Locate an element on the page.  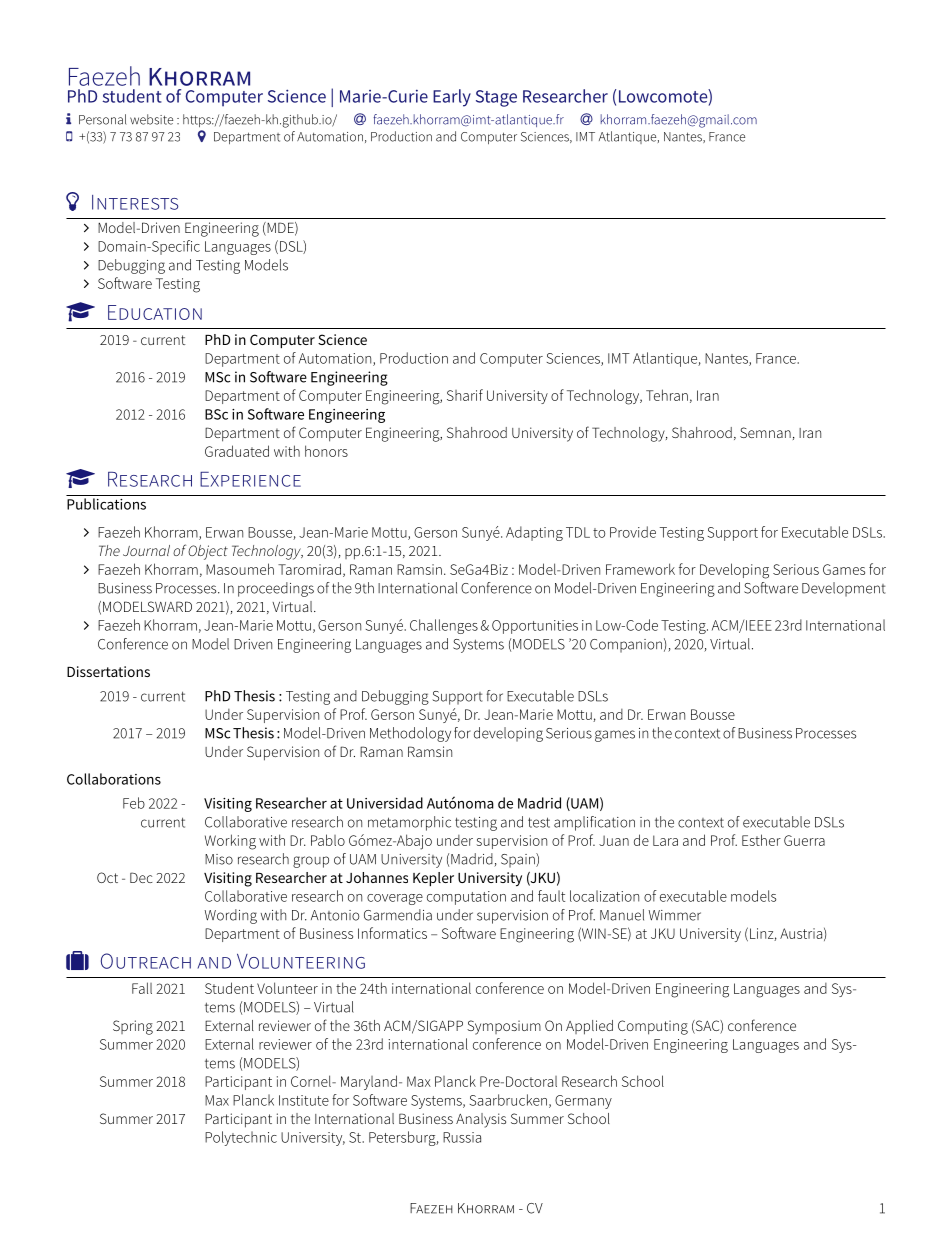
website is located at coordinates (151, 119).
